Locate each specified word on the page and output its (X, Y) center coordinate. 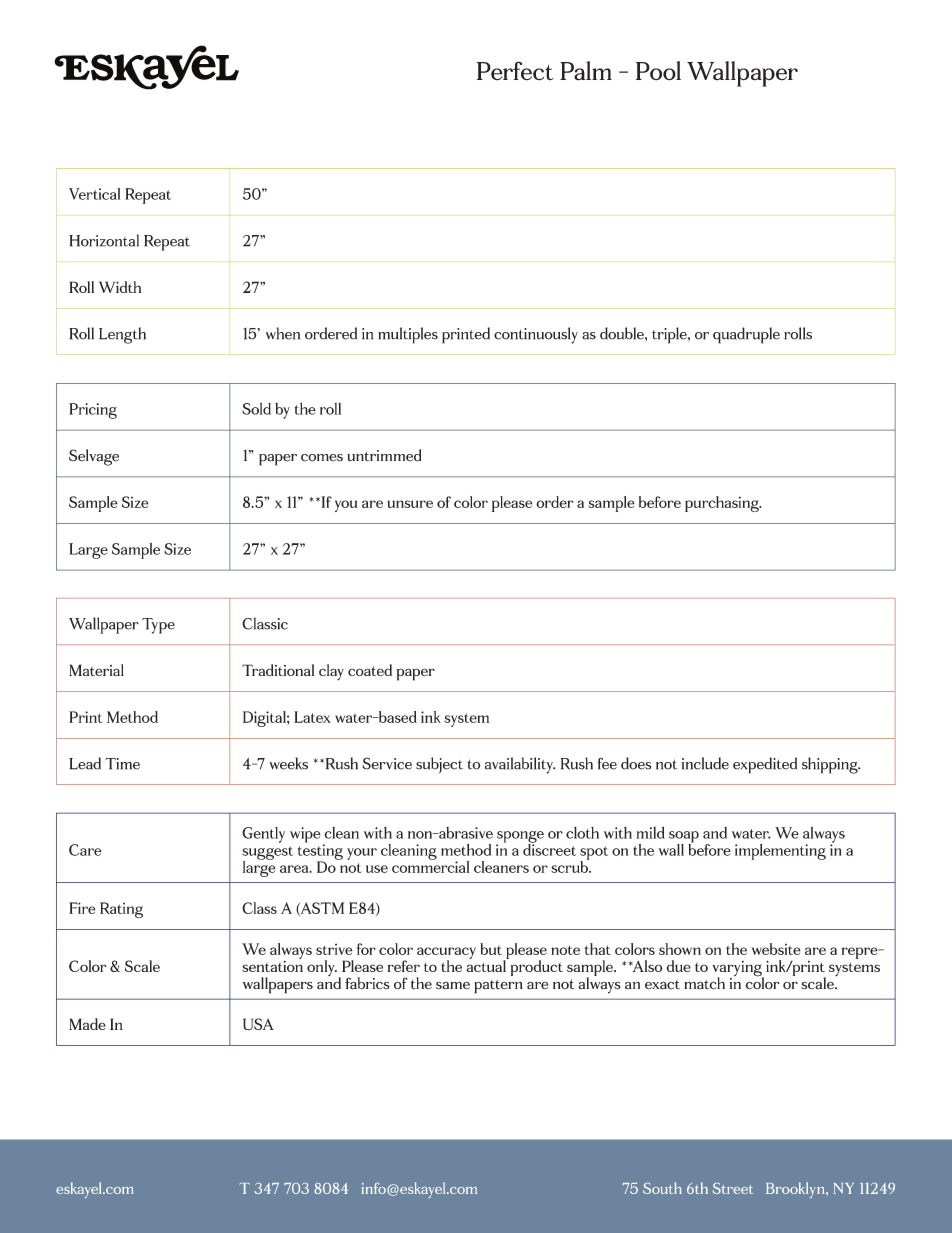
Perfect (515, 71)
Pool (658, 71)
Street (733, 1188)
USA (258, 1024)
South (662, 1188)
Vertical (94, 194)
